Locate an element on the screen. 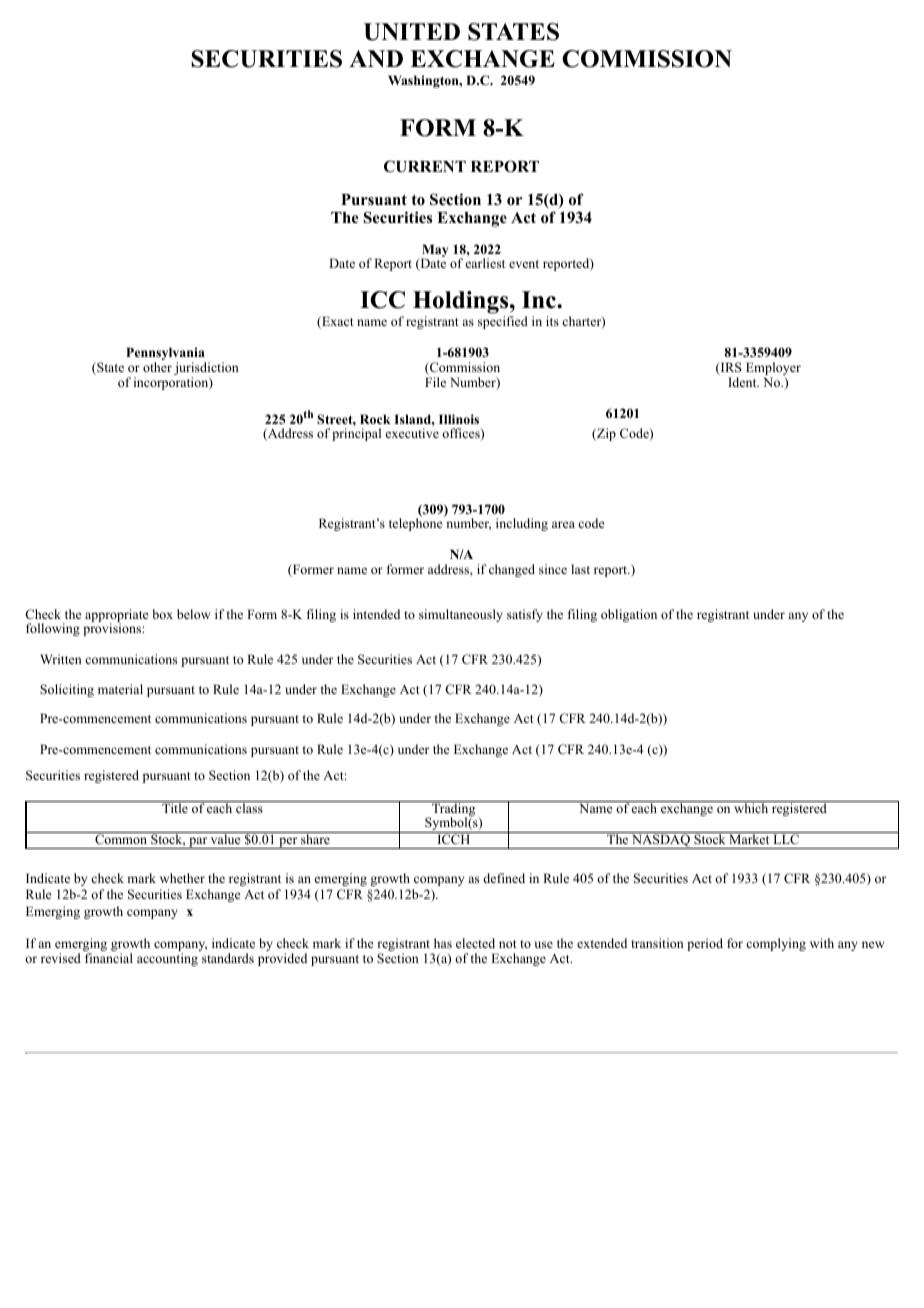 This screenshot has width=924, height=1308. Trading is located at coordinates (454, 810).
